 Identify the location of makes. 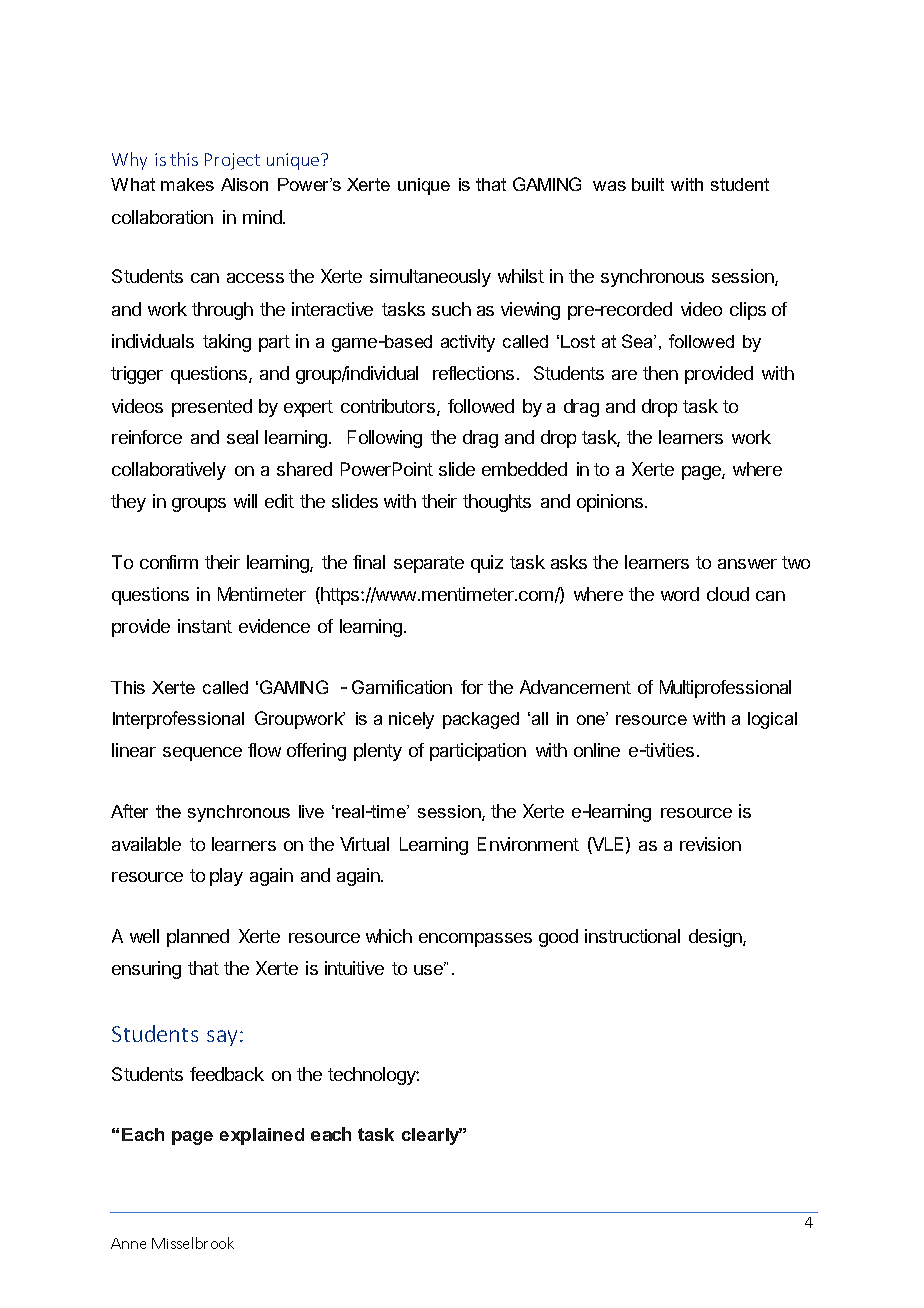
(187, 184).
